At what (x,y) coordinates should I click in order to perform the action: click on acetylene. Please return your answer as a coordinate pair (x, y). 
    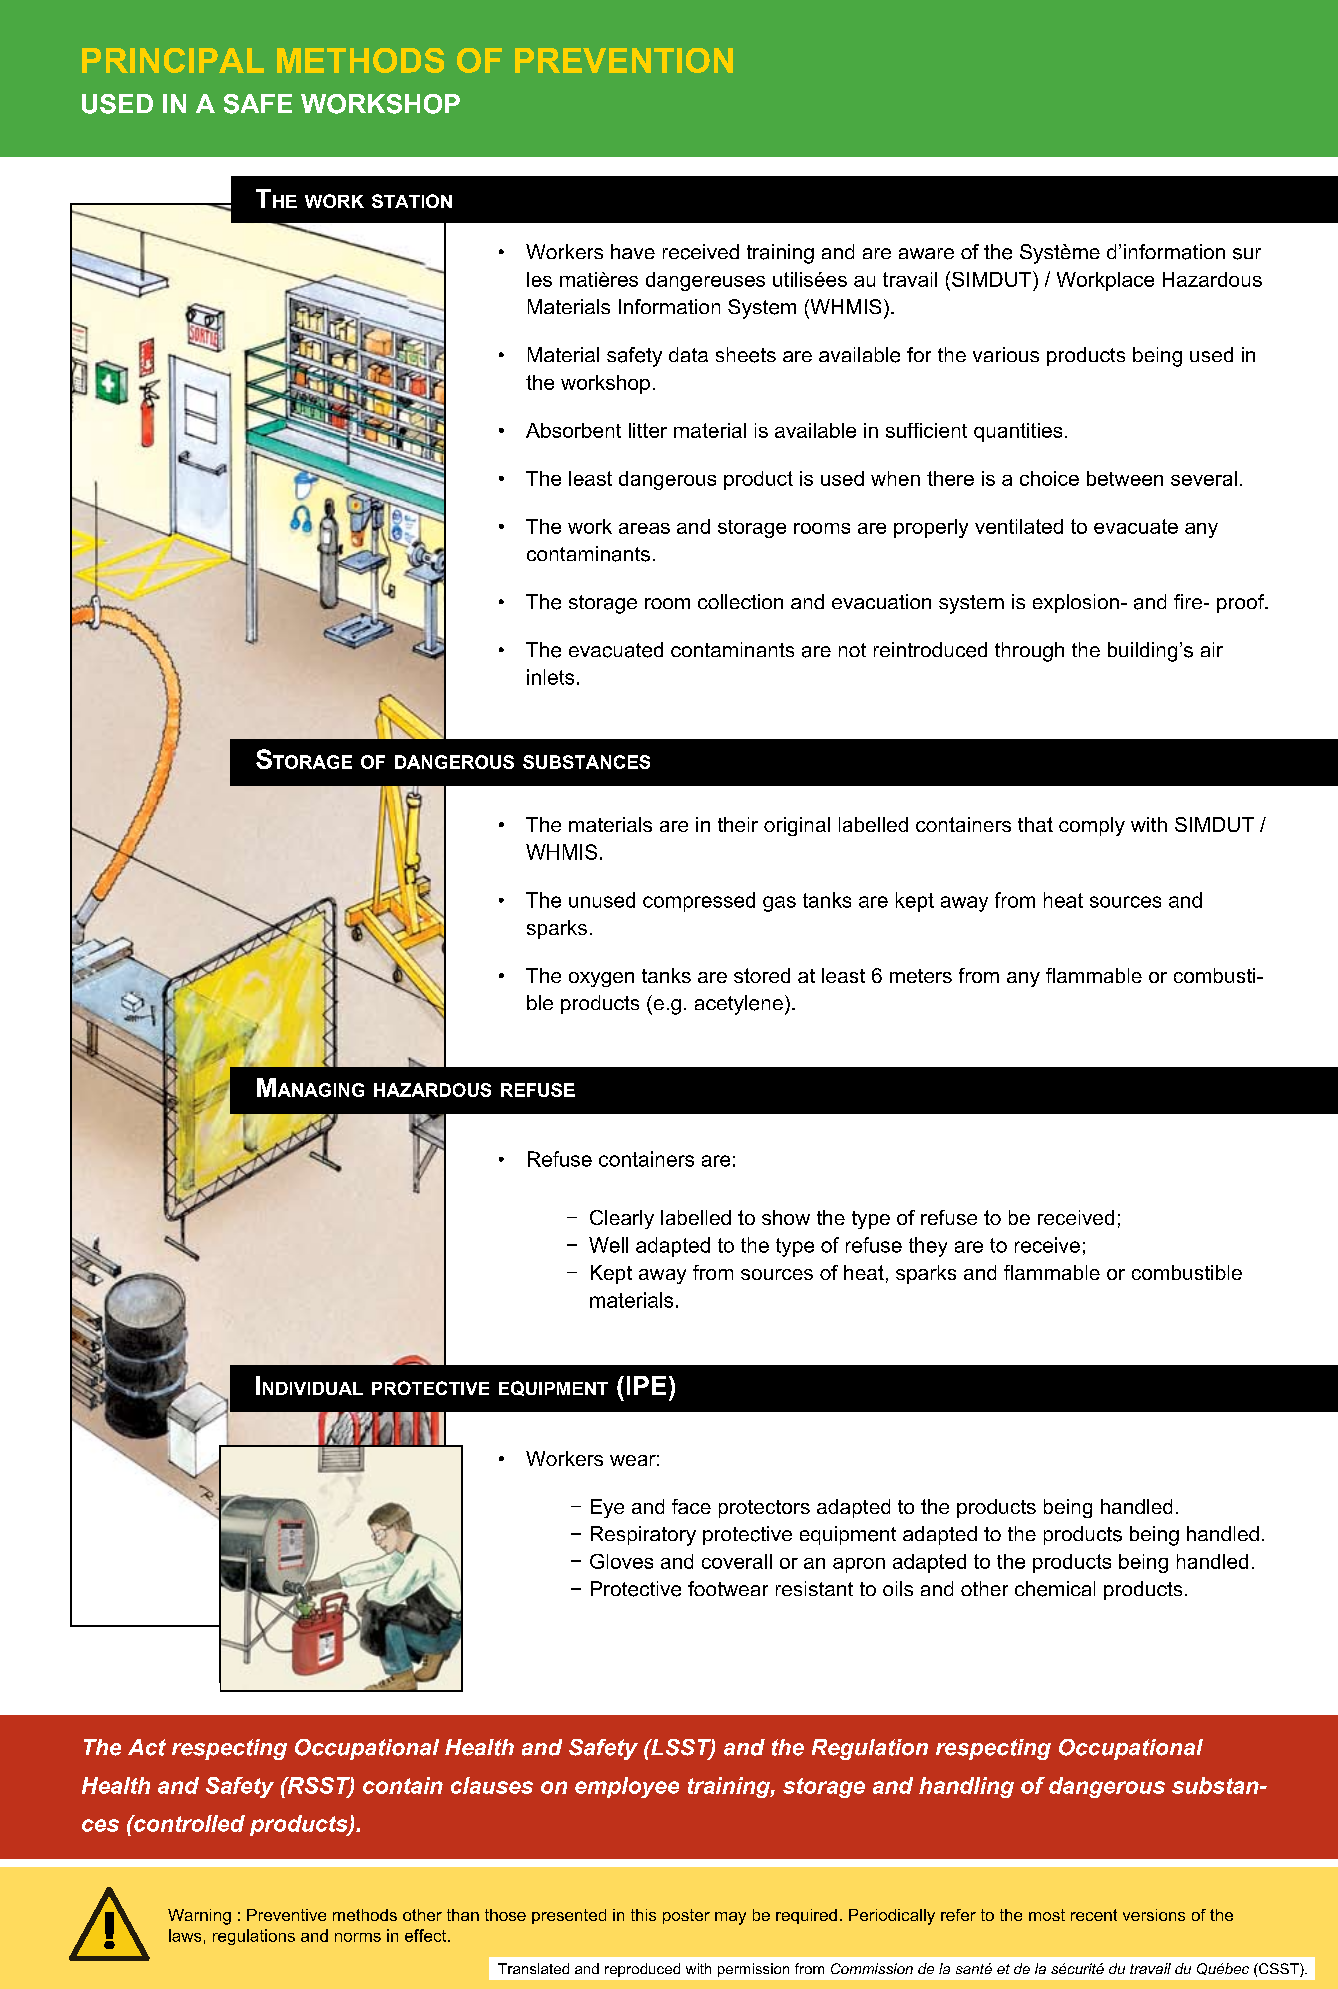
    Looking at the image, I should click on (739, 1005).
